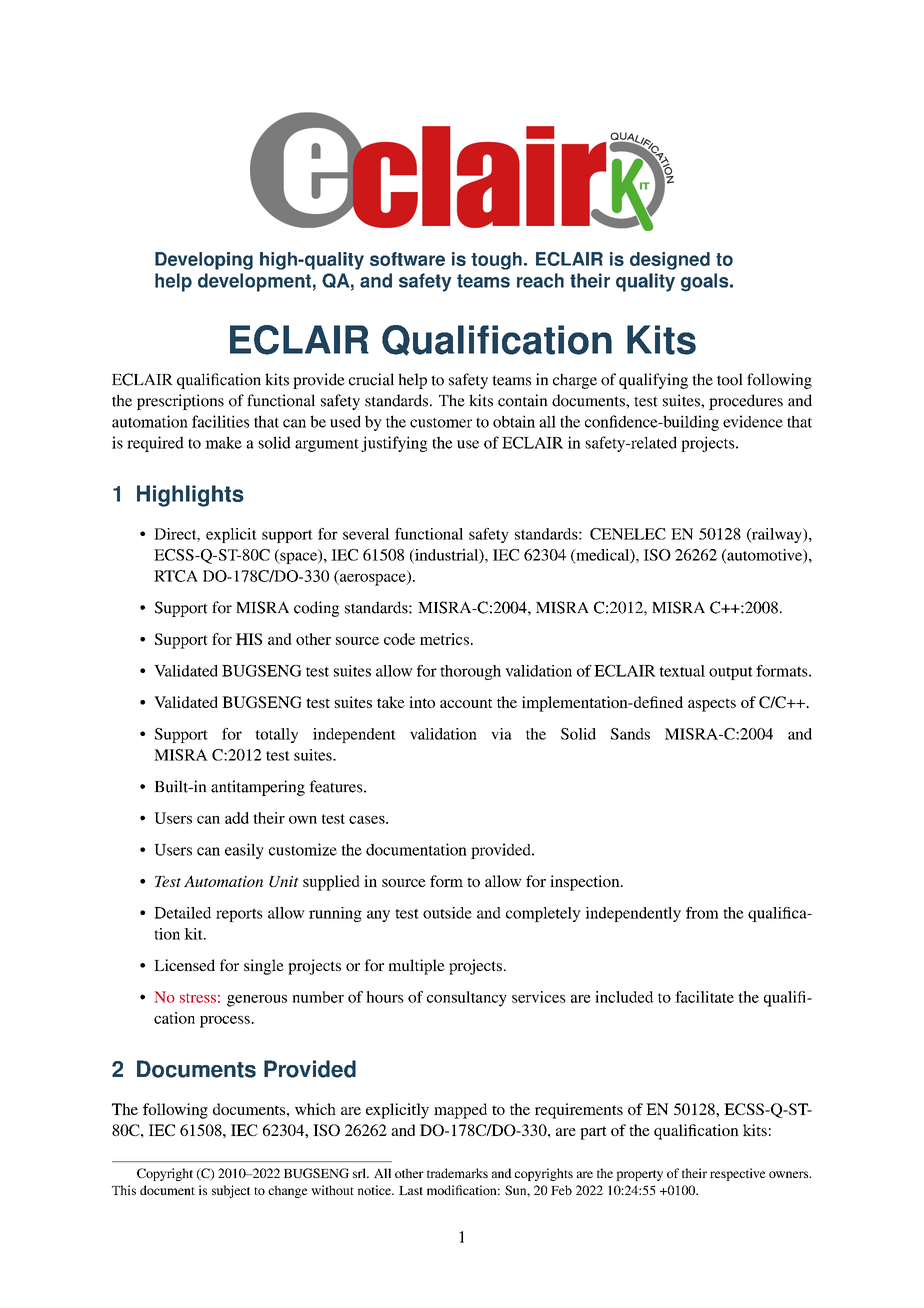 The width and height of the document is (924, 1308). Describe the element at coordinates (276, 735) in the document. I see `totally` at that location.
